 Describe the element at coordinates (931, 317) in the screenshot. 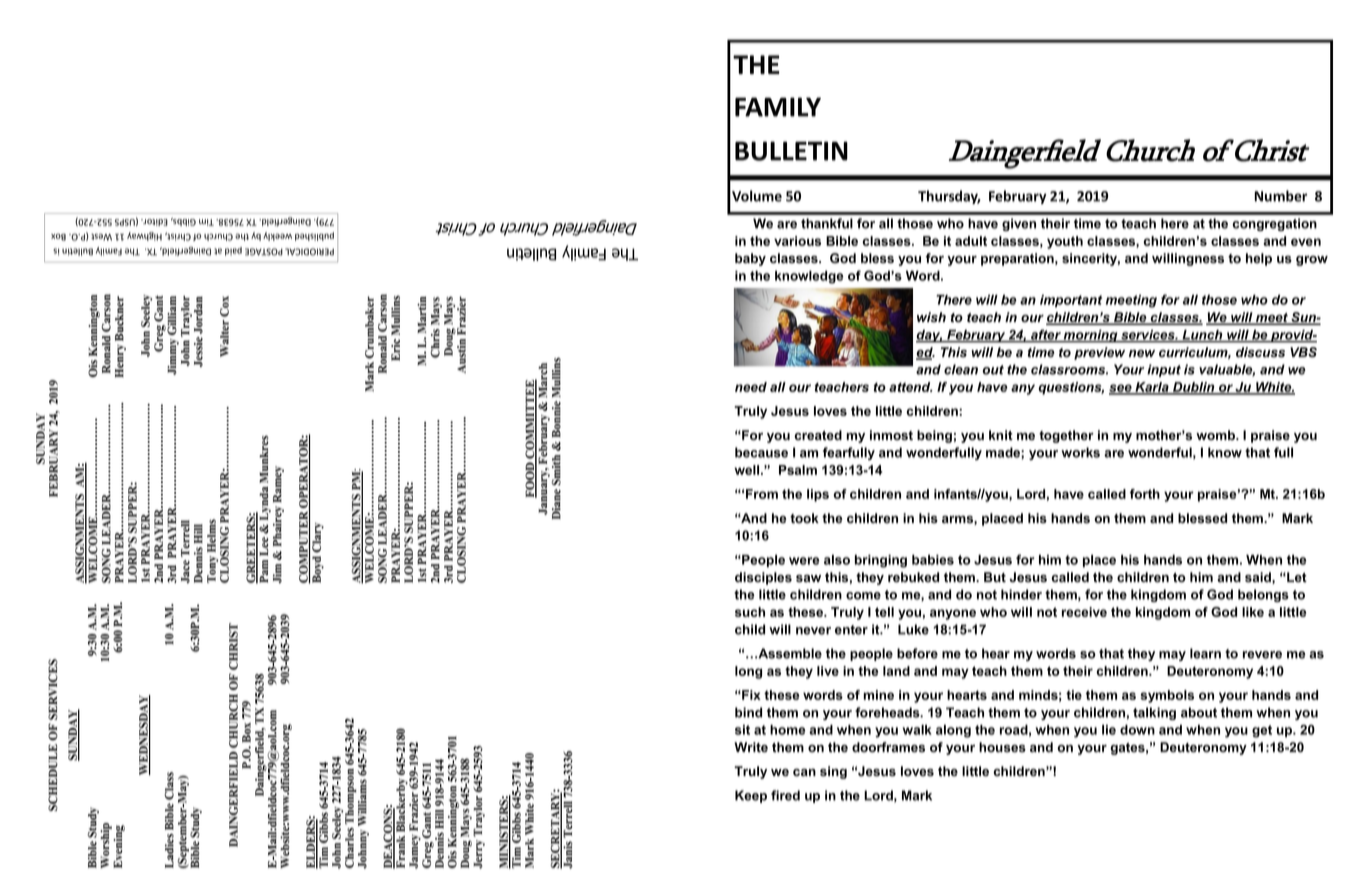

I see `wish` at that location.
